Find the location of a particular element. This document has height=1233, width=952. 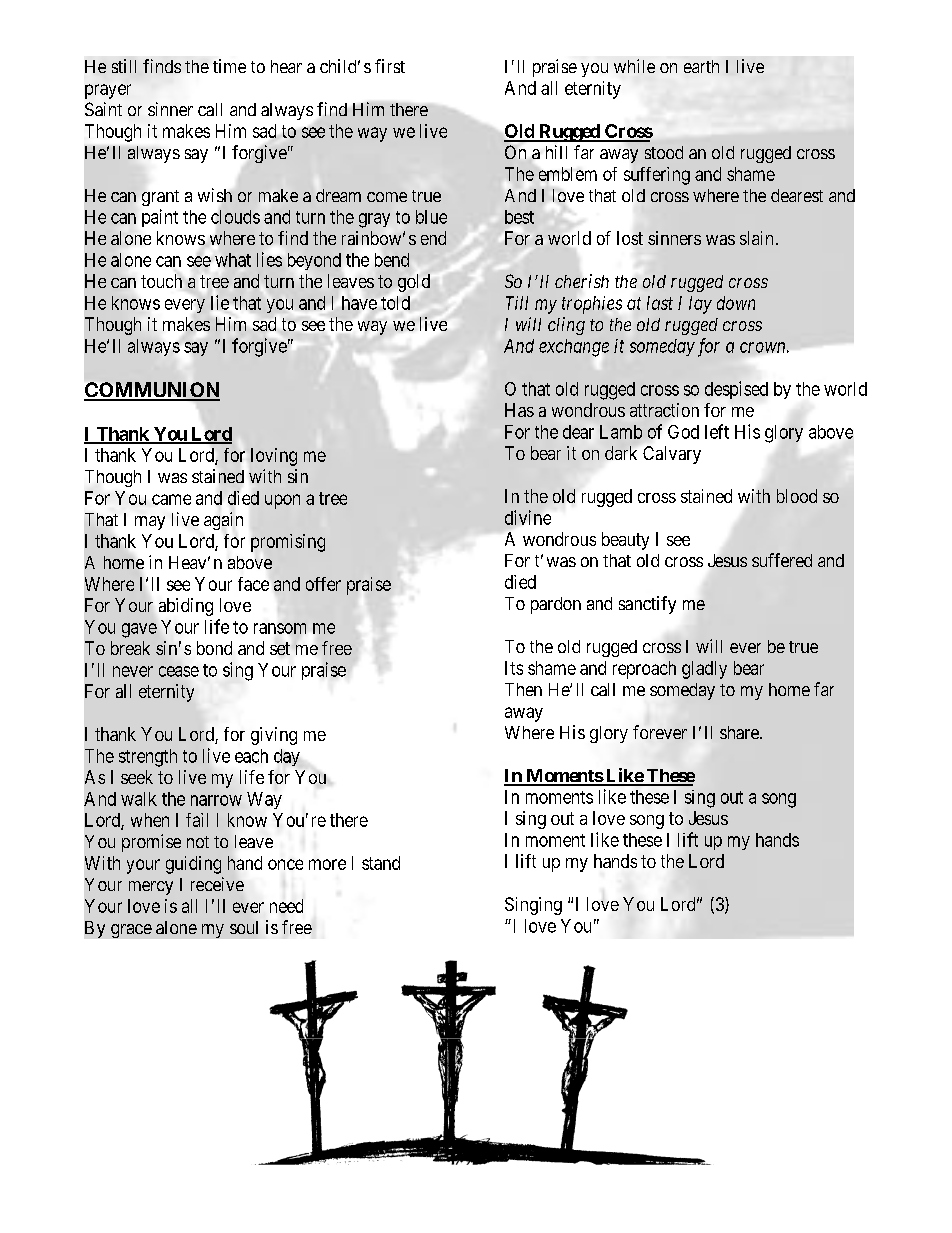

gladly is located at coordinates (704, 670).
